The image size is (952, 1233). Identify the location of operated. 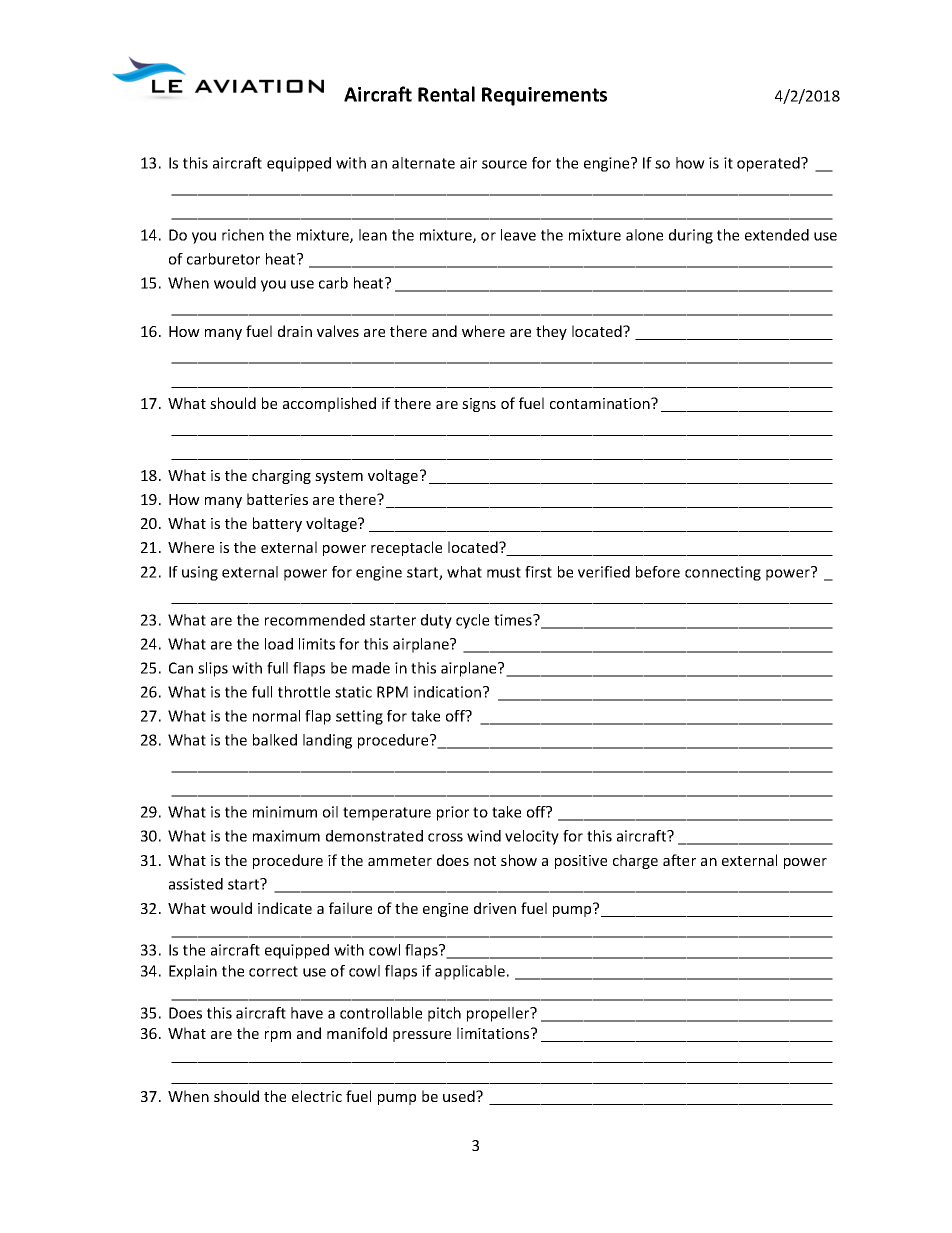
(769, 164).
